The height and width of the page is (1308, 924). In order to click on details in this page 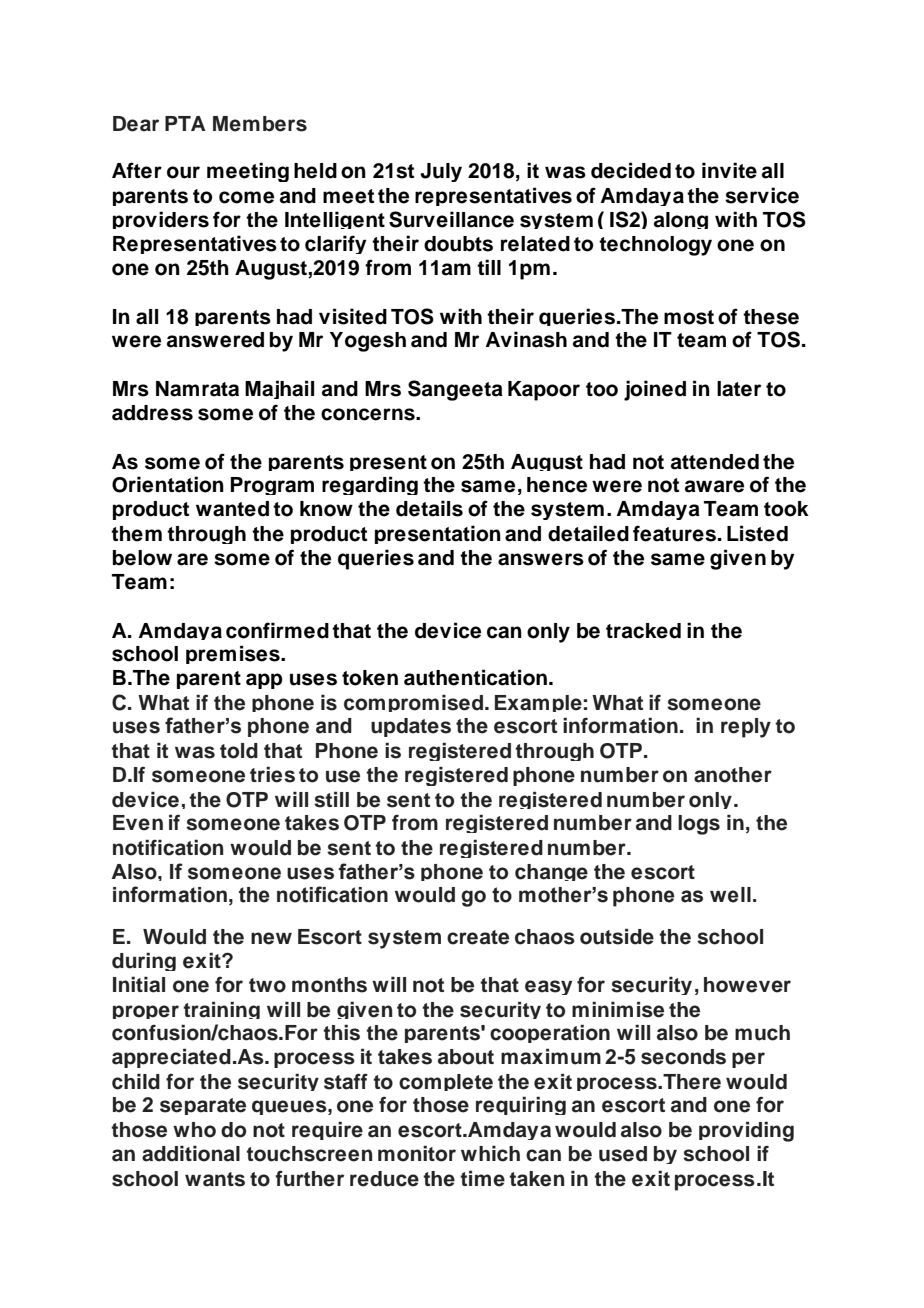, I will do `click(429, 508)`.
